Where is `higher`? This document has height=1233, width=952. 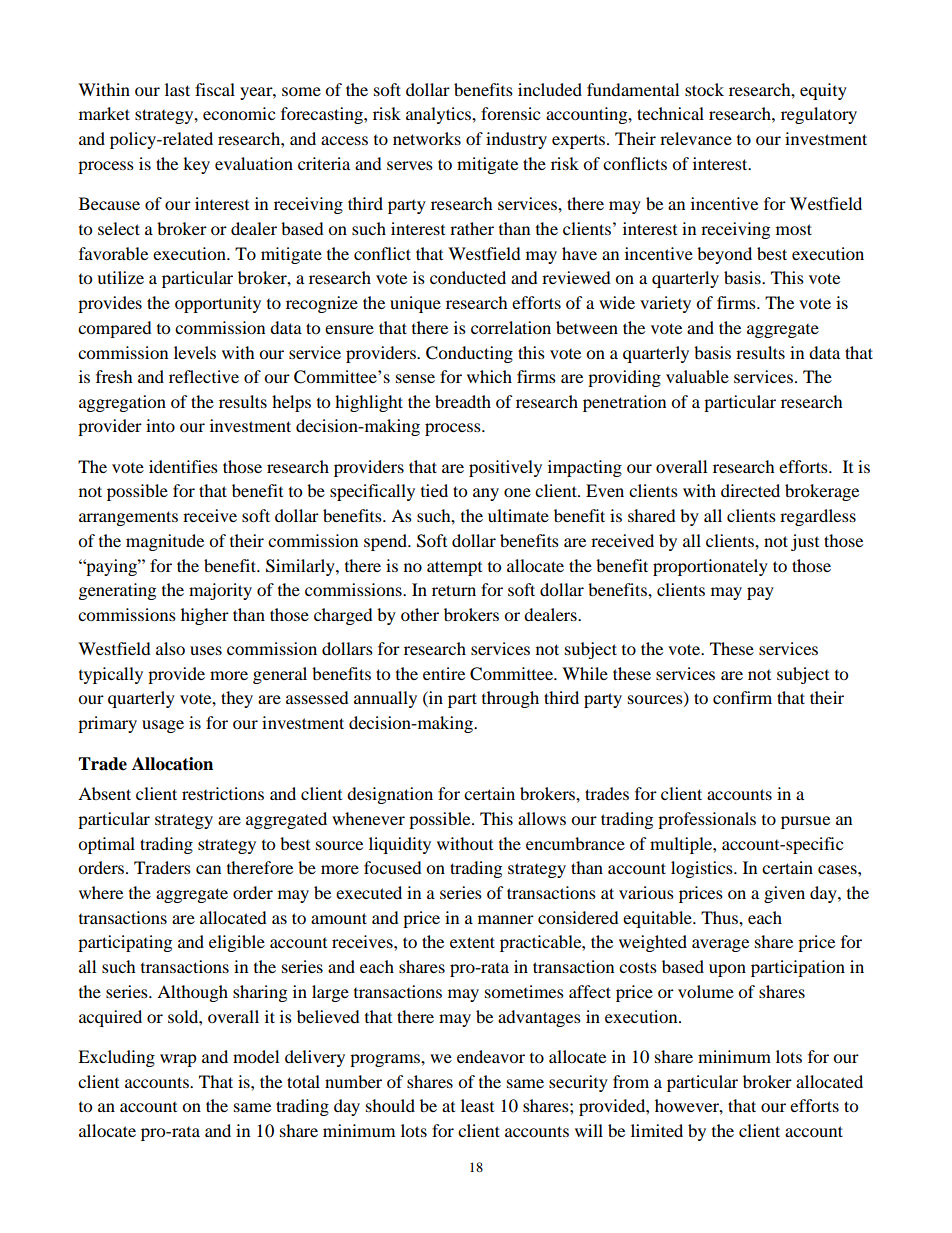
higher is located at coordinates (205, 616).
